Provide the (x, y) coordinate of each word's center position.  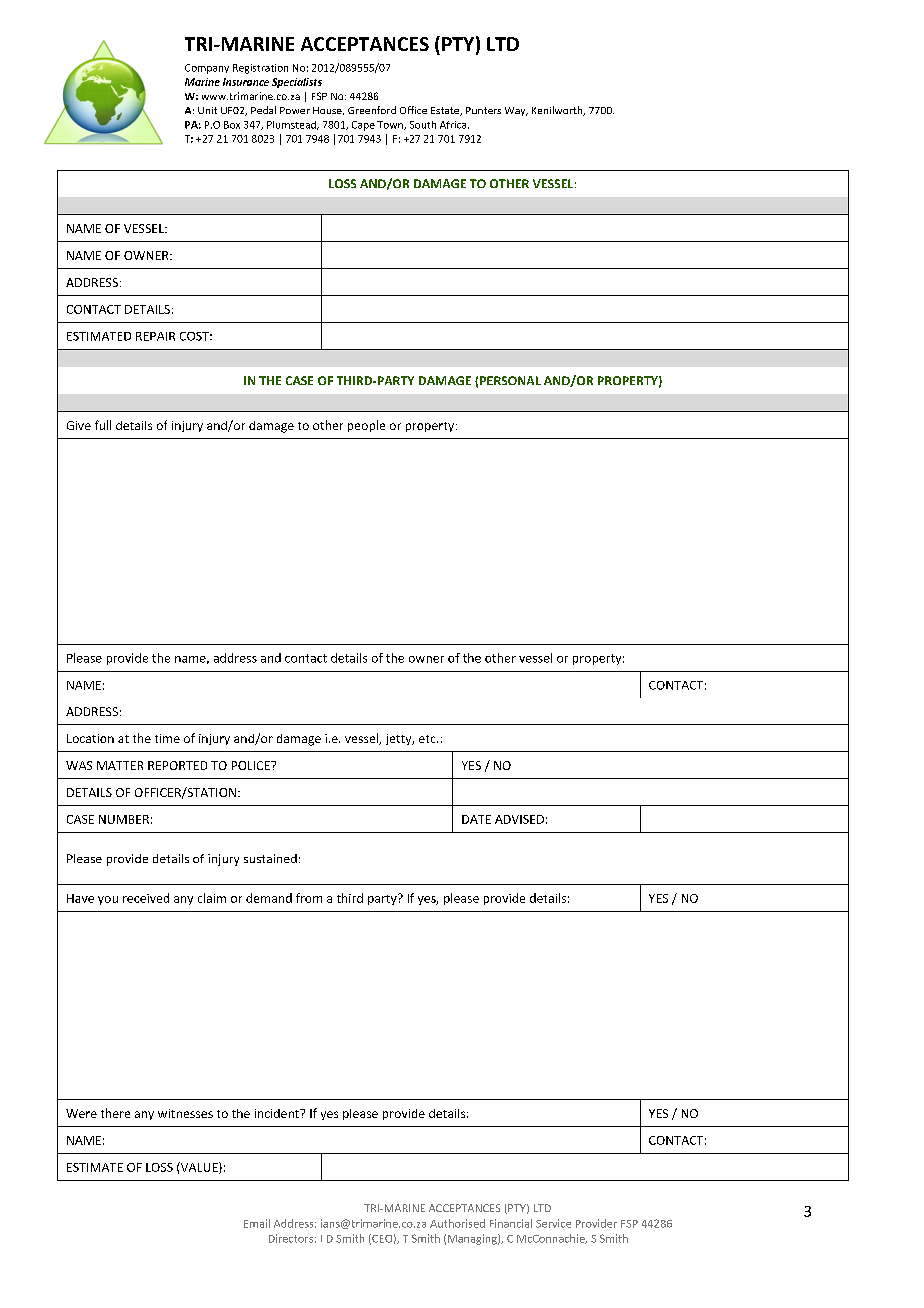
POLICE (252, 765)
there (115, 1113)
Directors (291, 1238)
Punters (483, 110)
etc (428, 739)
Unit (207, 110)
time (167, 738)
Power (295, 110)
